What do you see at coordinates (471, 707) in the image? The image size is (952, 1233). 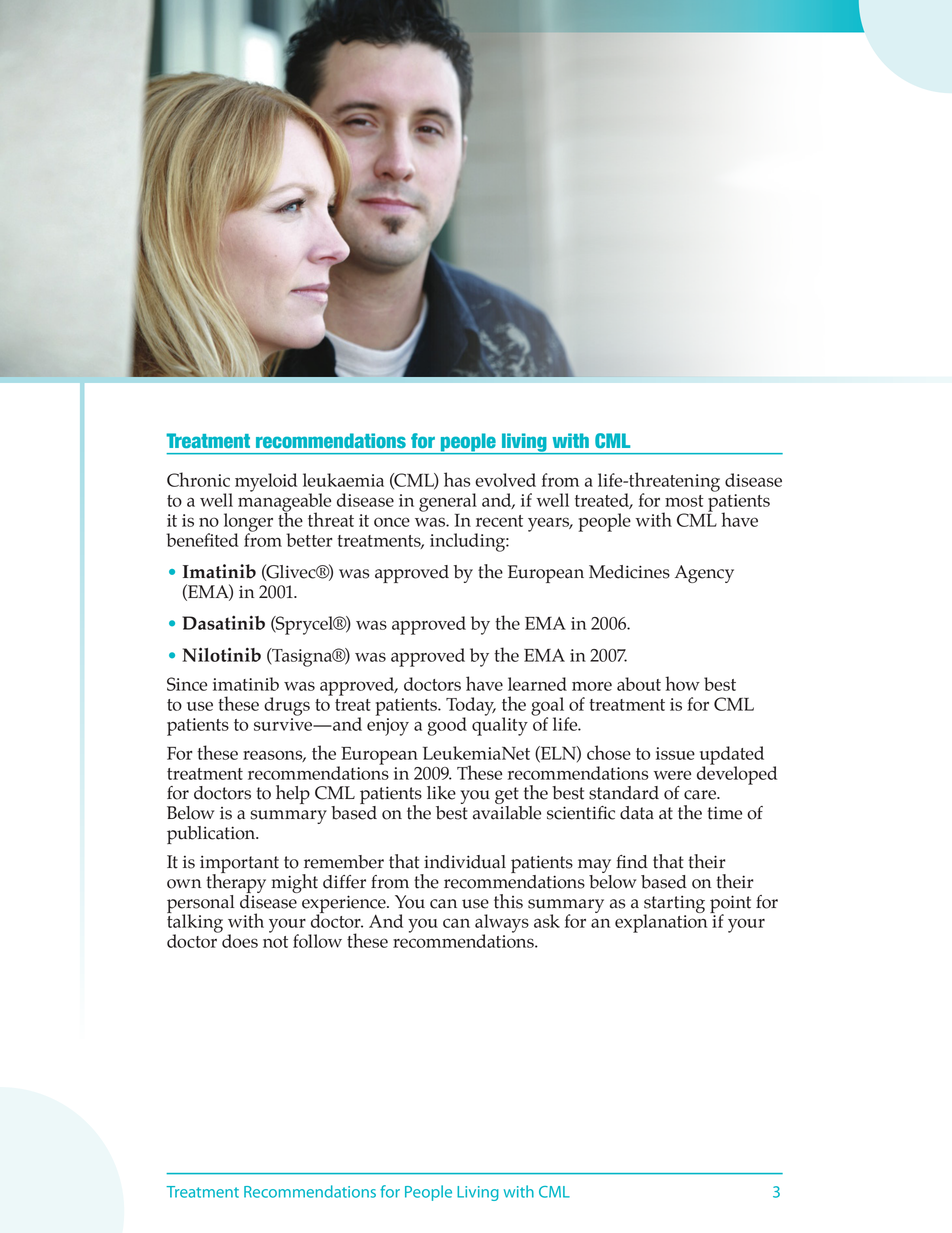 I see `Today` at bounding box center [471, 707].
